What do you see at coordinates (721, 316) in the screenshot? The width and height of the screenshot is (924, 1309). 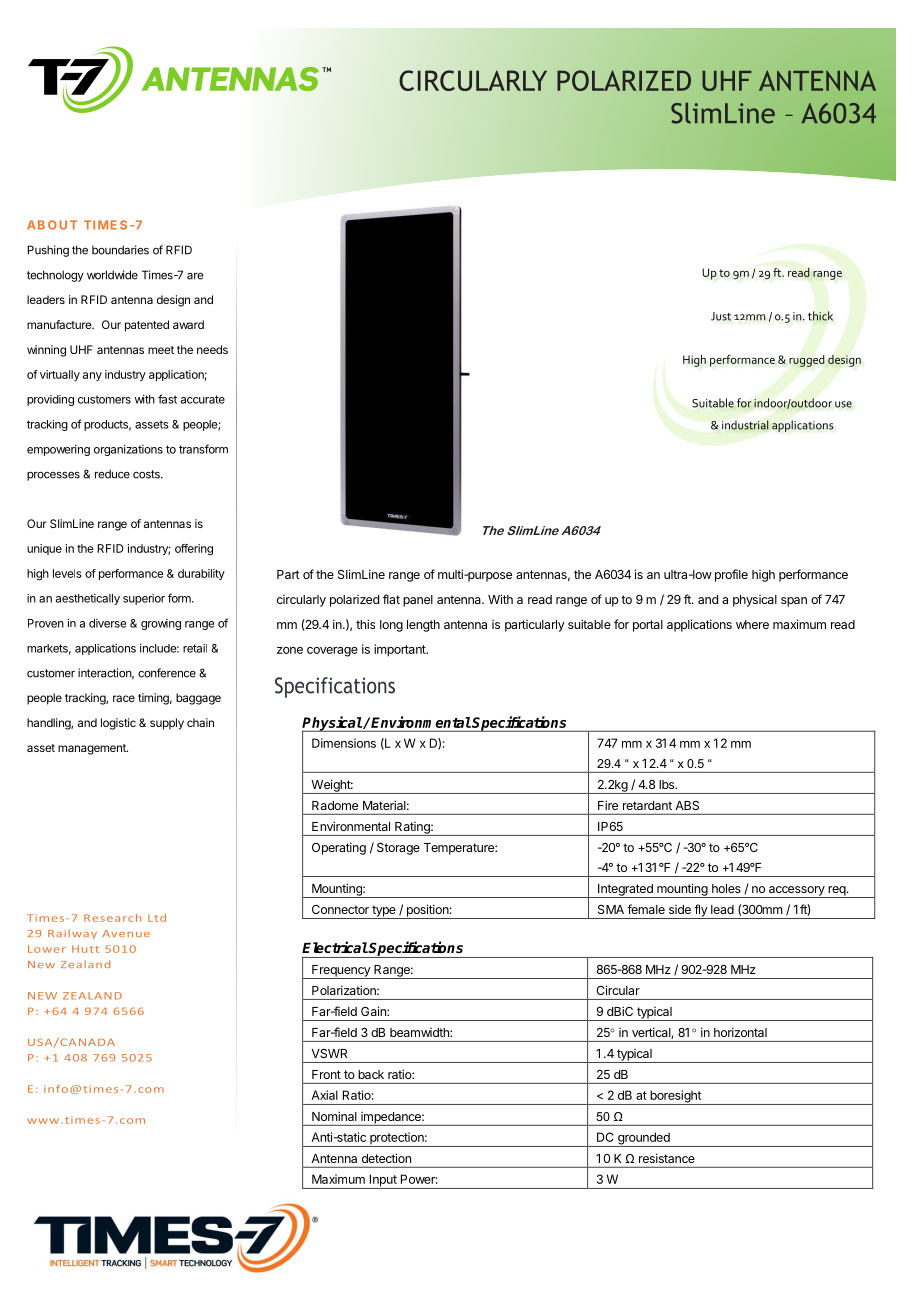 I see `Just` at bounding box center [721, 316].
